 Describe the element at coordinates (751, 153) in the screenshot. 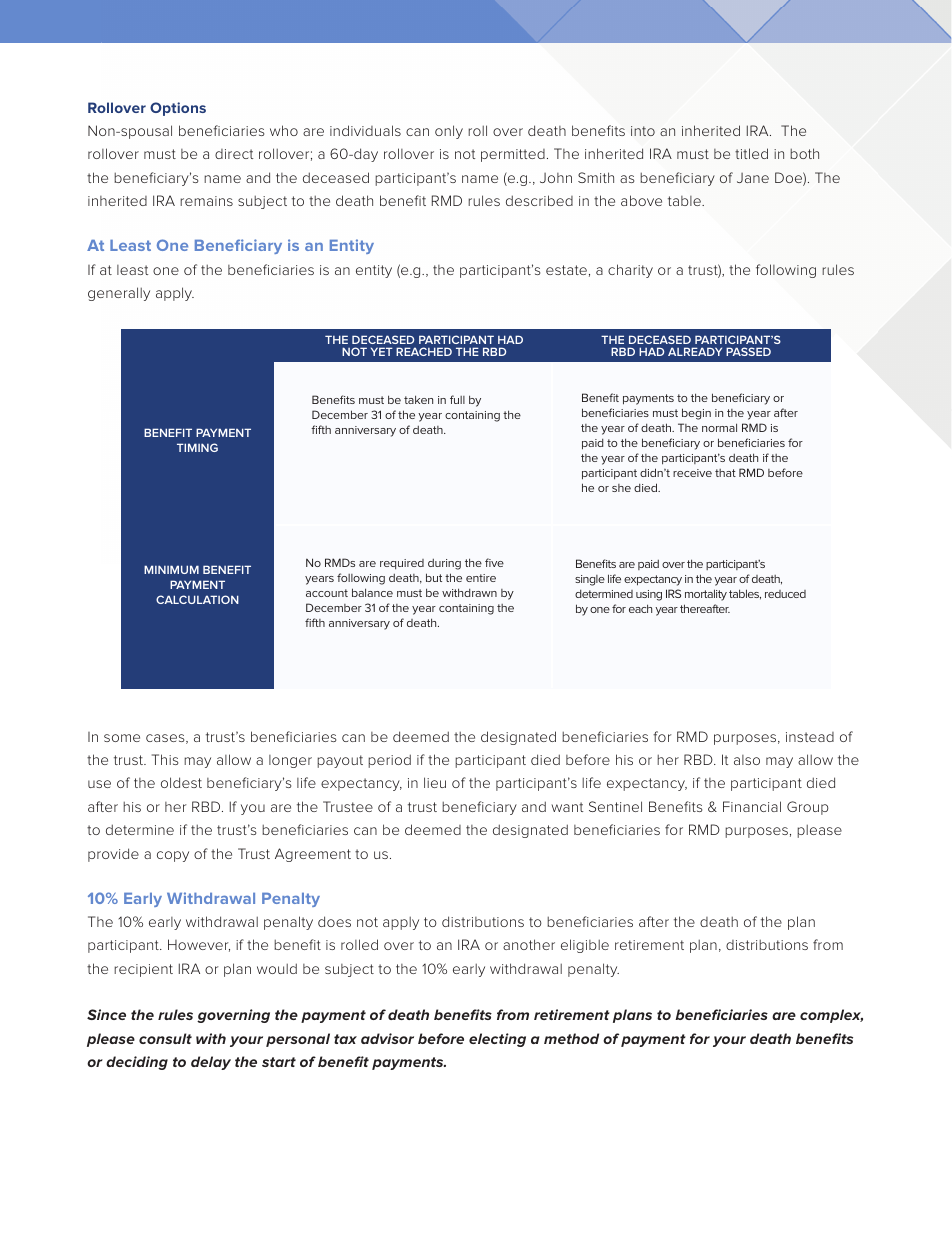

I see `titled` at that location.
